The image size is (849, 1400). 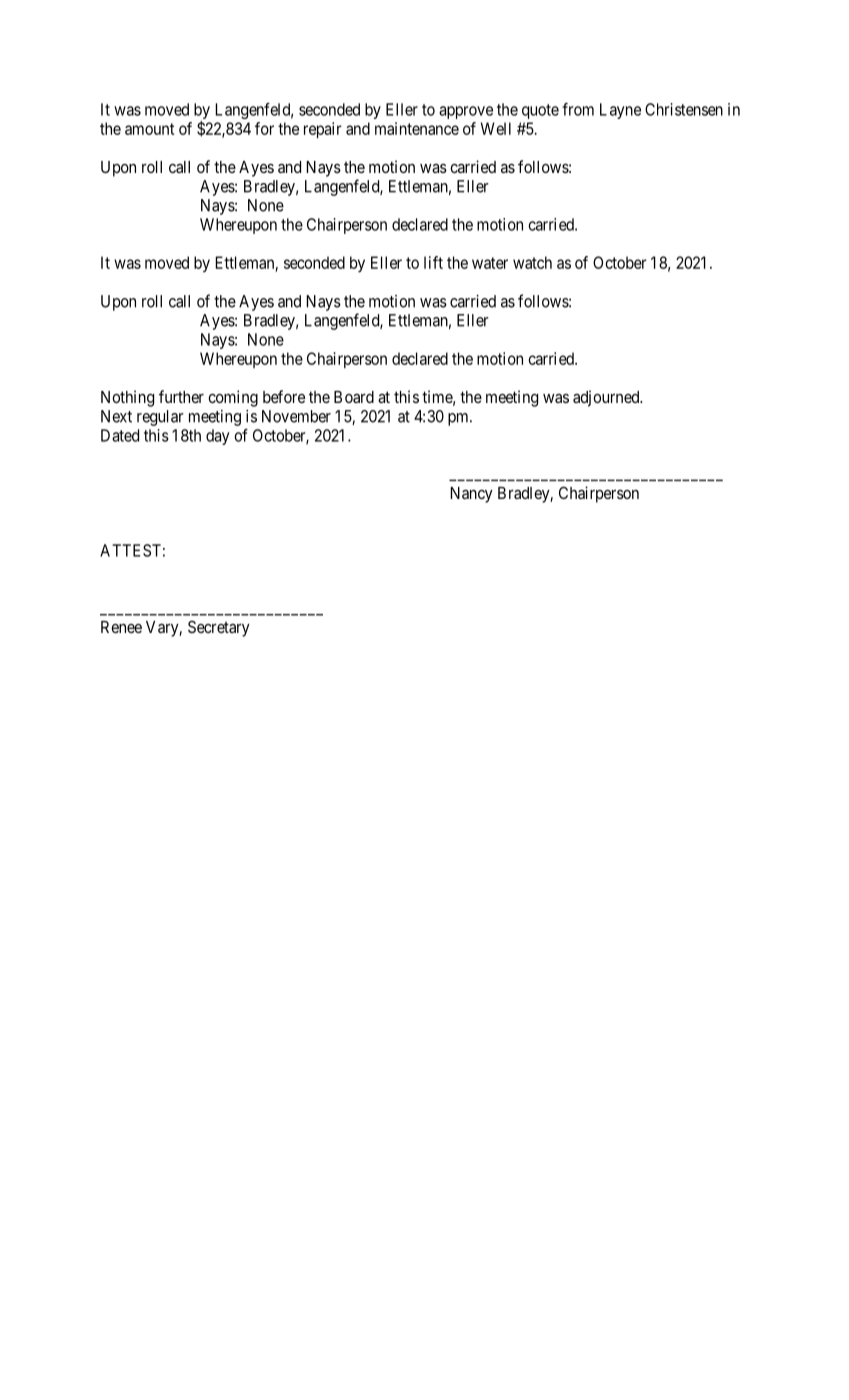 I want to click on water, so click(x=490, y=263).
